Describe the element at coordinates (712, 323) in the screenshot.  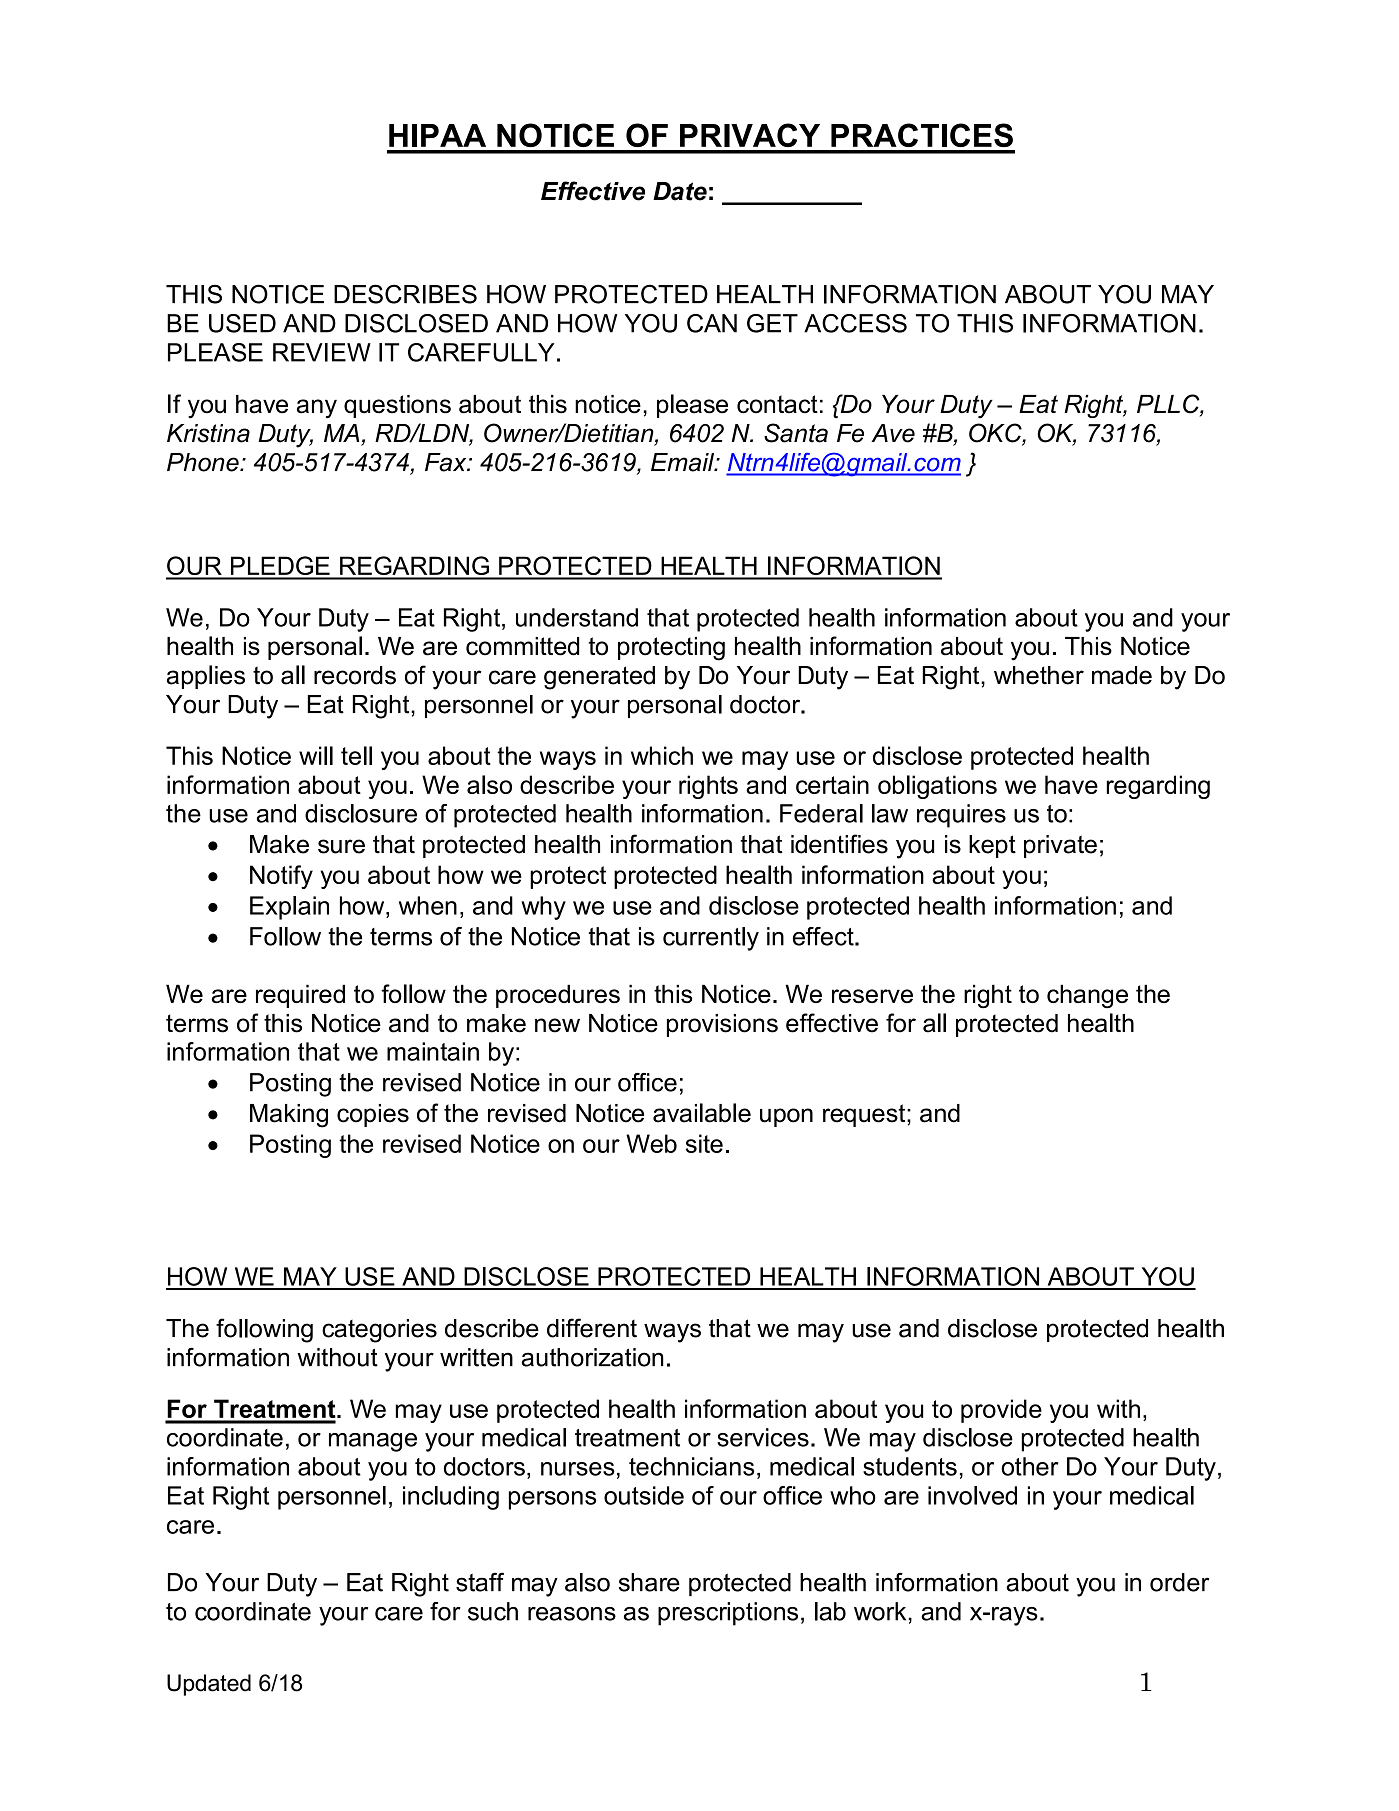
I see `CAN` at that location.
